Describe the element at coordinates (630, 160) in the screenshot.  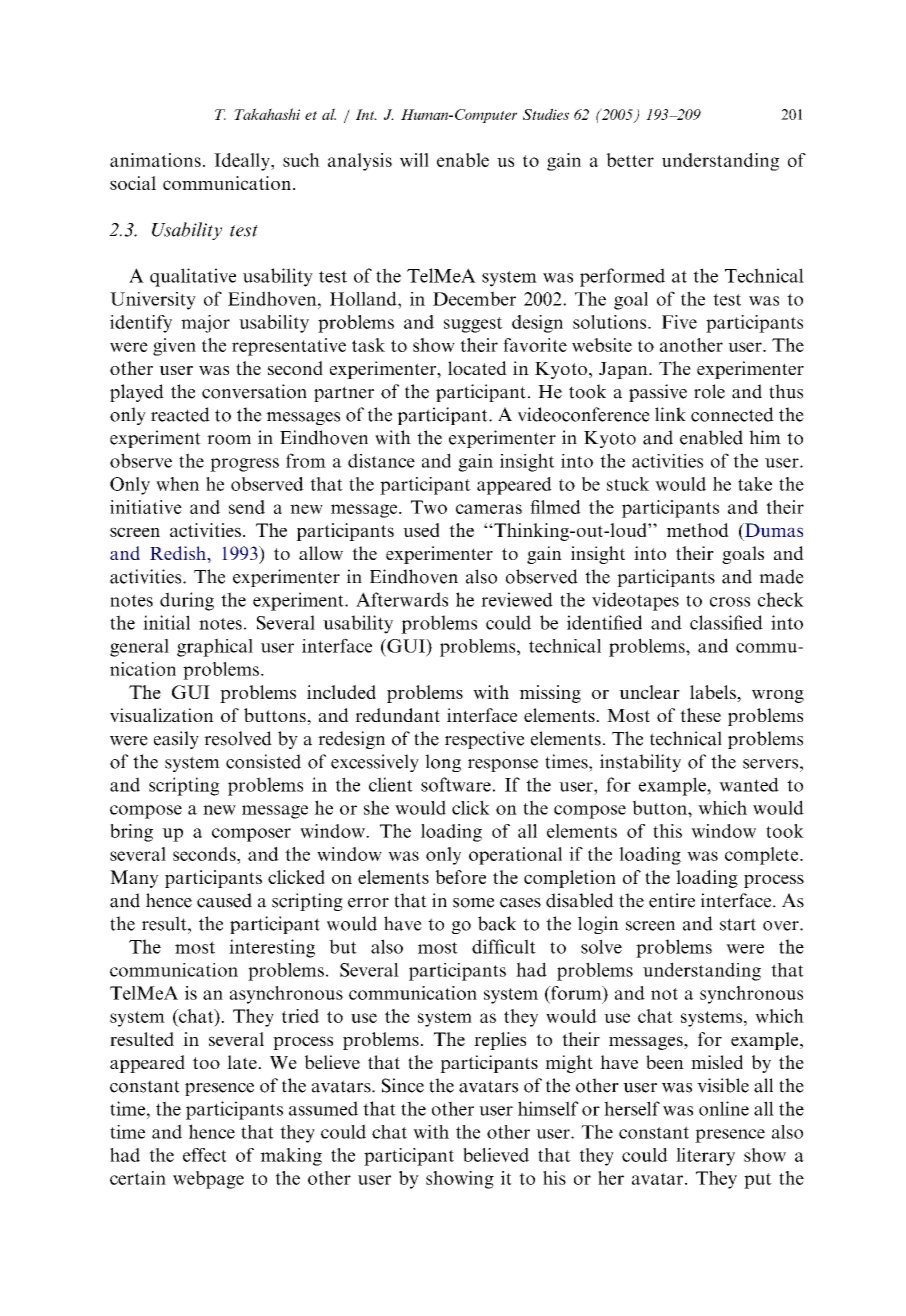
I see `better` at that location.
